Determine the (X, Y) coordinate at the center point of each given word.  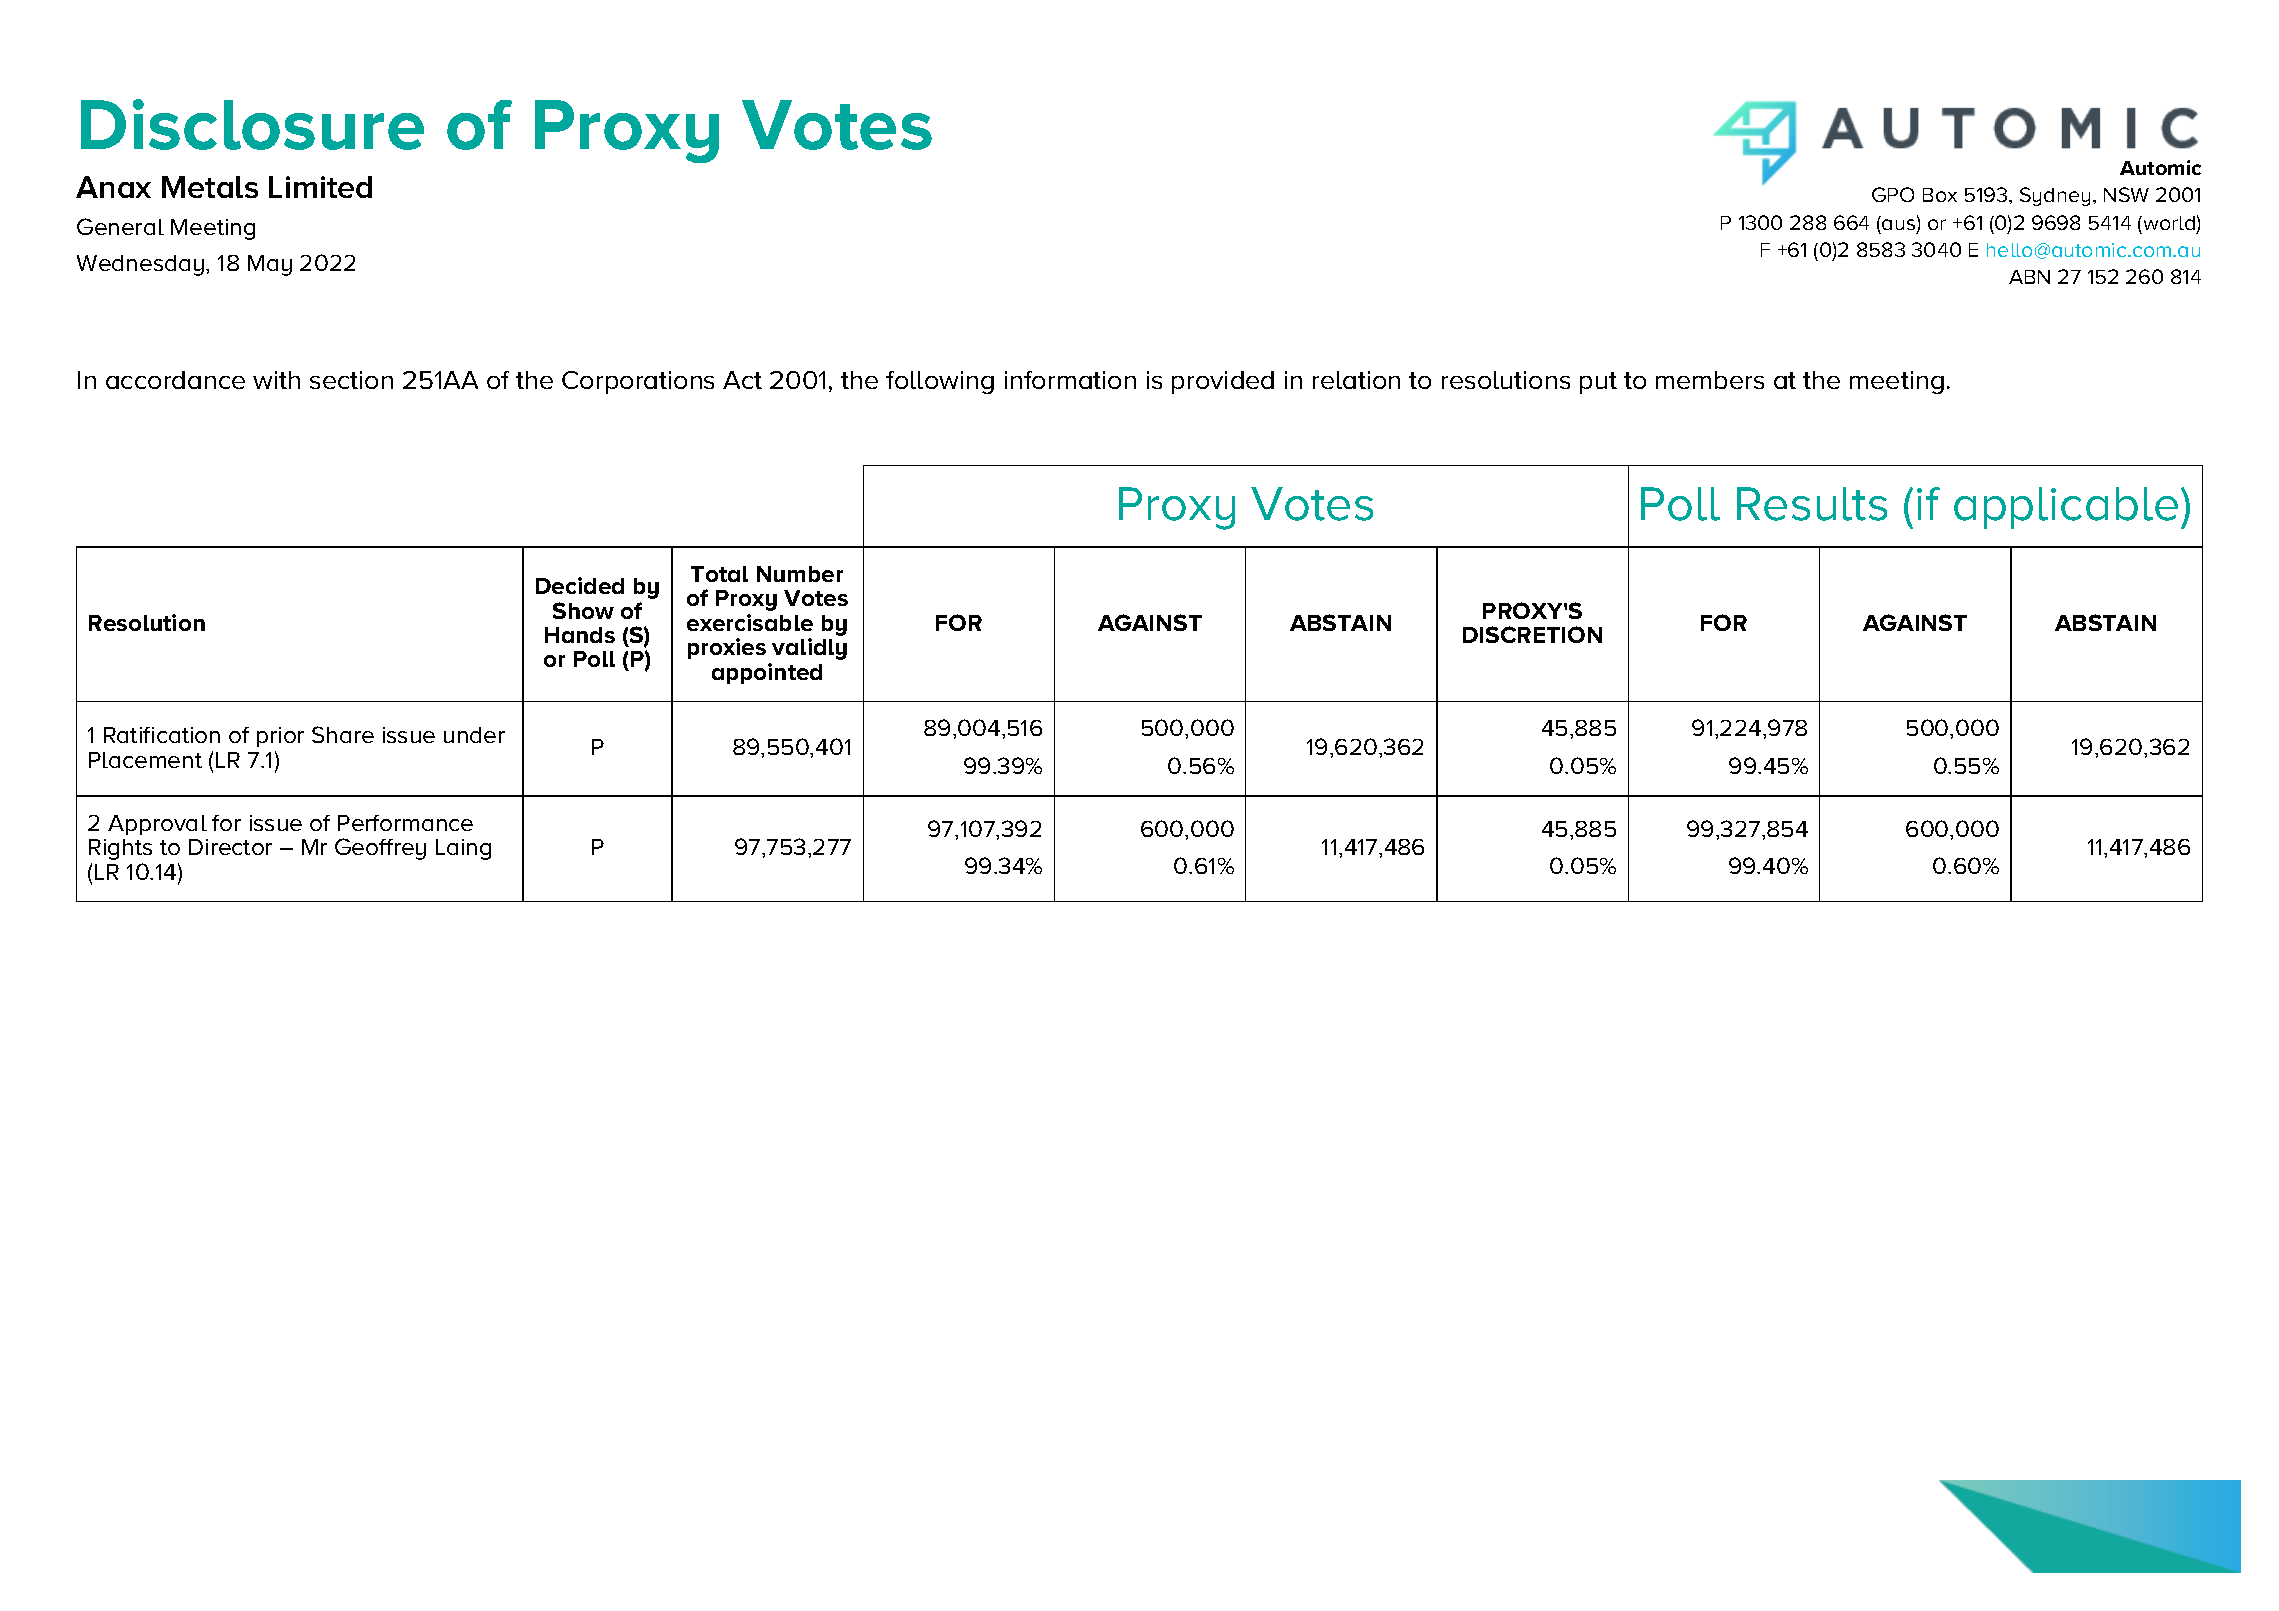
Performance (405, 823)
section (351, 380)
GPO (1893, 194)
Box (1940, 195)
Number (800, 574)
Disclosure (252, 124)
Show (583, 610)
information (1070, 380)
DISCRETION (1532, 634)
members (1710, 380)
